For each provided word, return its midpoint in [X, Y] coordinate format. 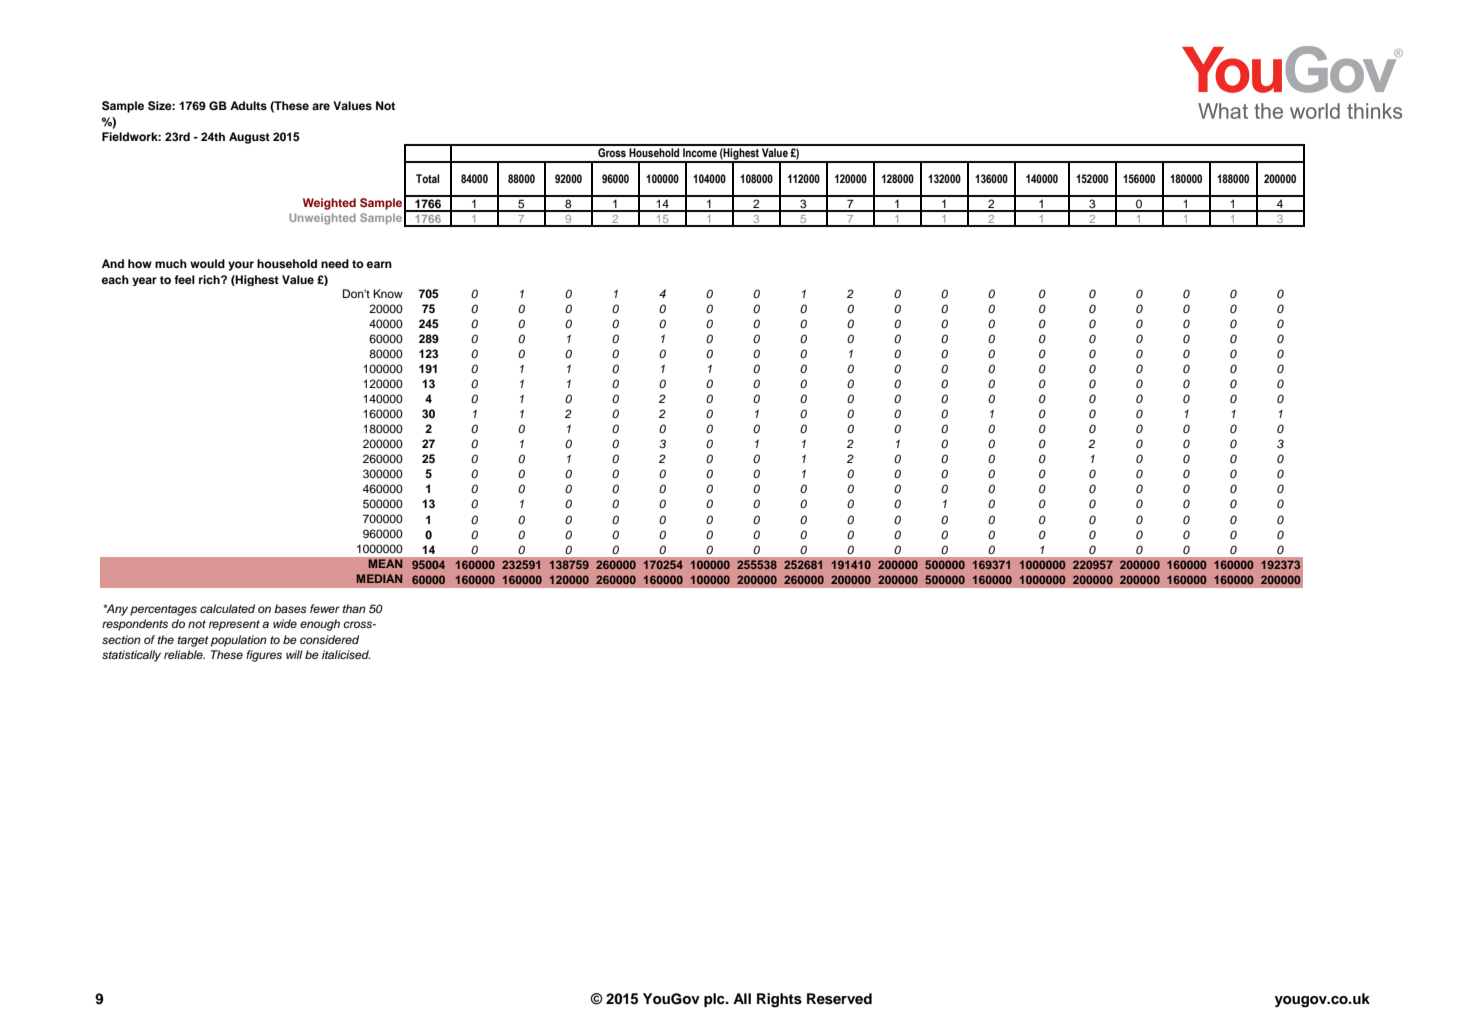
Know [388, 293]
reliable [184, 654]
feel [184, 279]
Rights [779, 1000]
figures [264, 656]
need [335, 263]
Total [427, 178]
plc [715, 1000]
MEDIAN [379, 578]
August [249, 138]
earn [379, 264]
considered [329, 639]
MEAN [385, 563]
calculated [227, 608]
